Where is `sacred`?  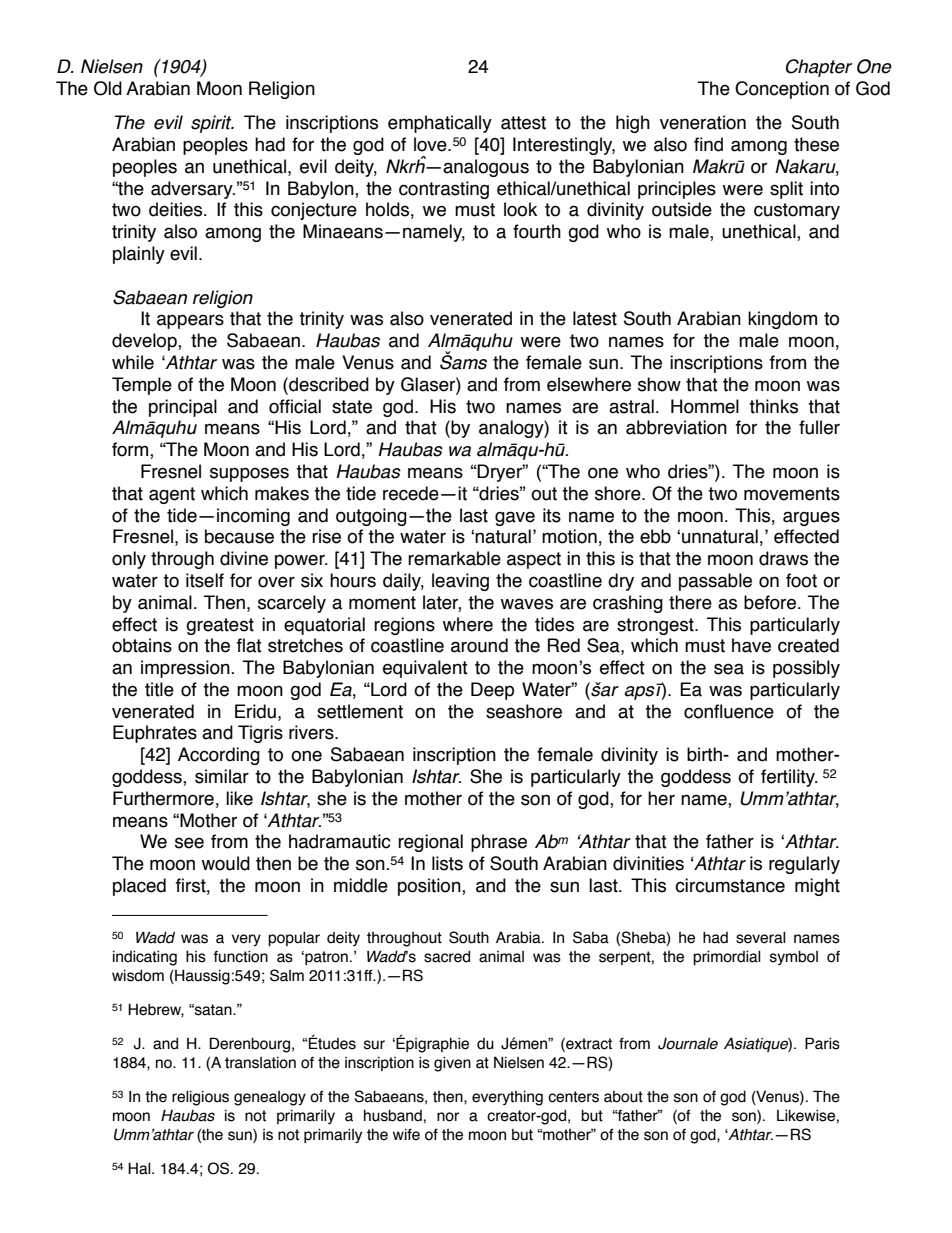 sacred is located at coordinates (447, 957).
